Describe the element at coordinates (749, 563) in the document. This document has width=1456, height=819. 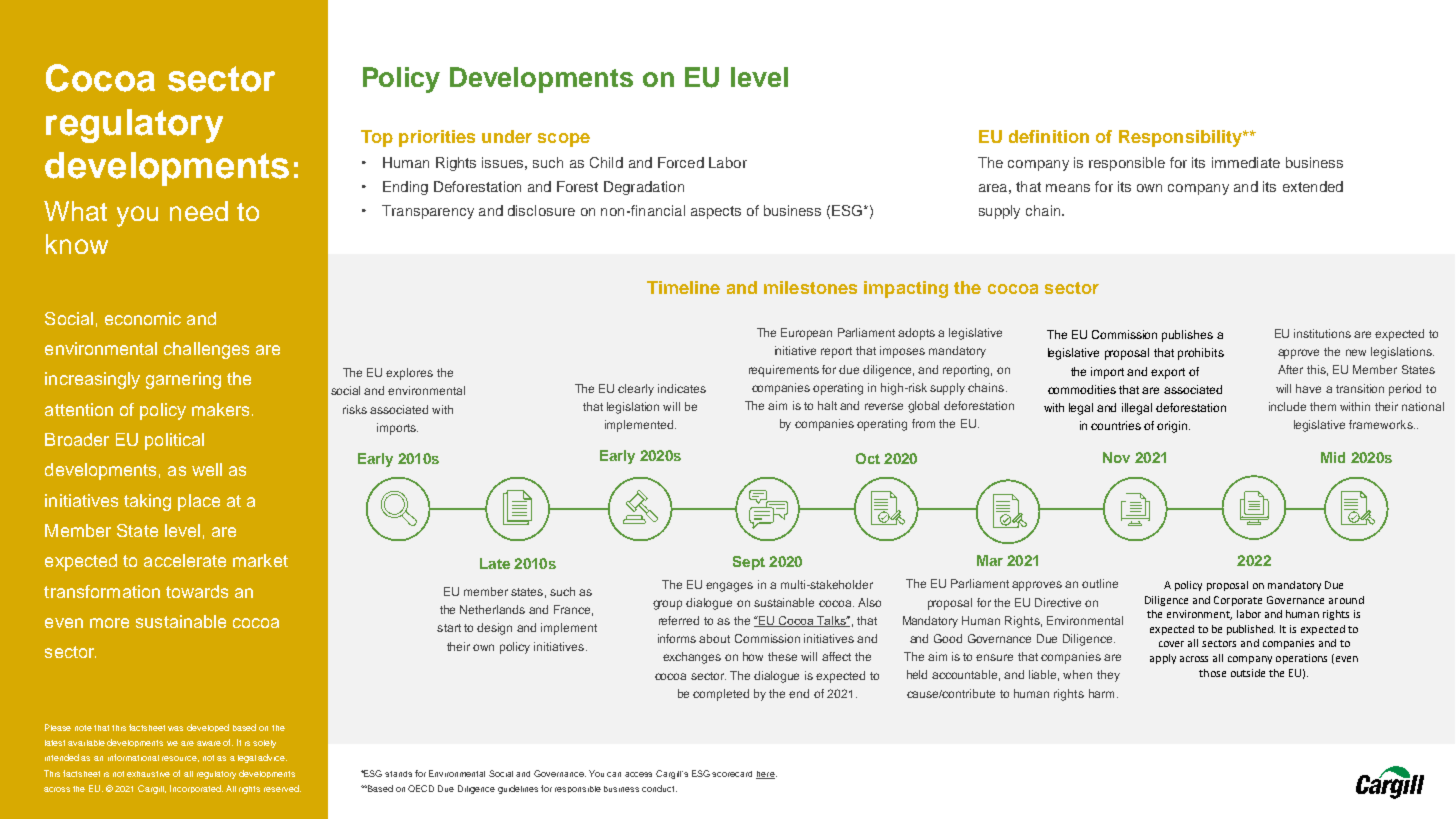
I see `Sept` at that location.
